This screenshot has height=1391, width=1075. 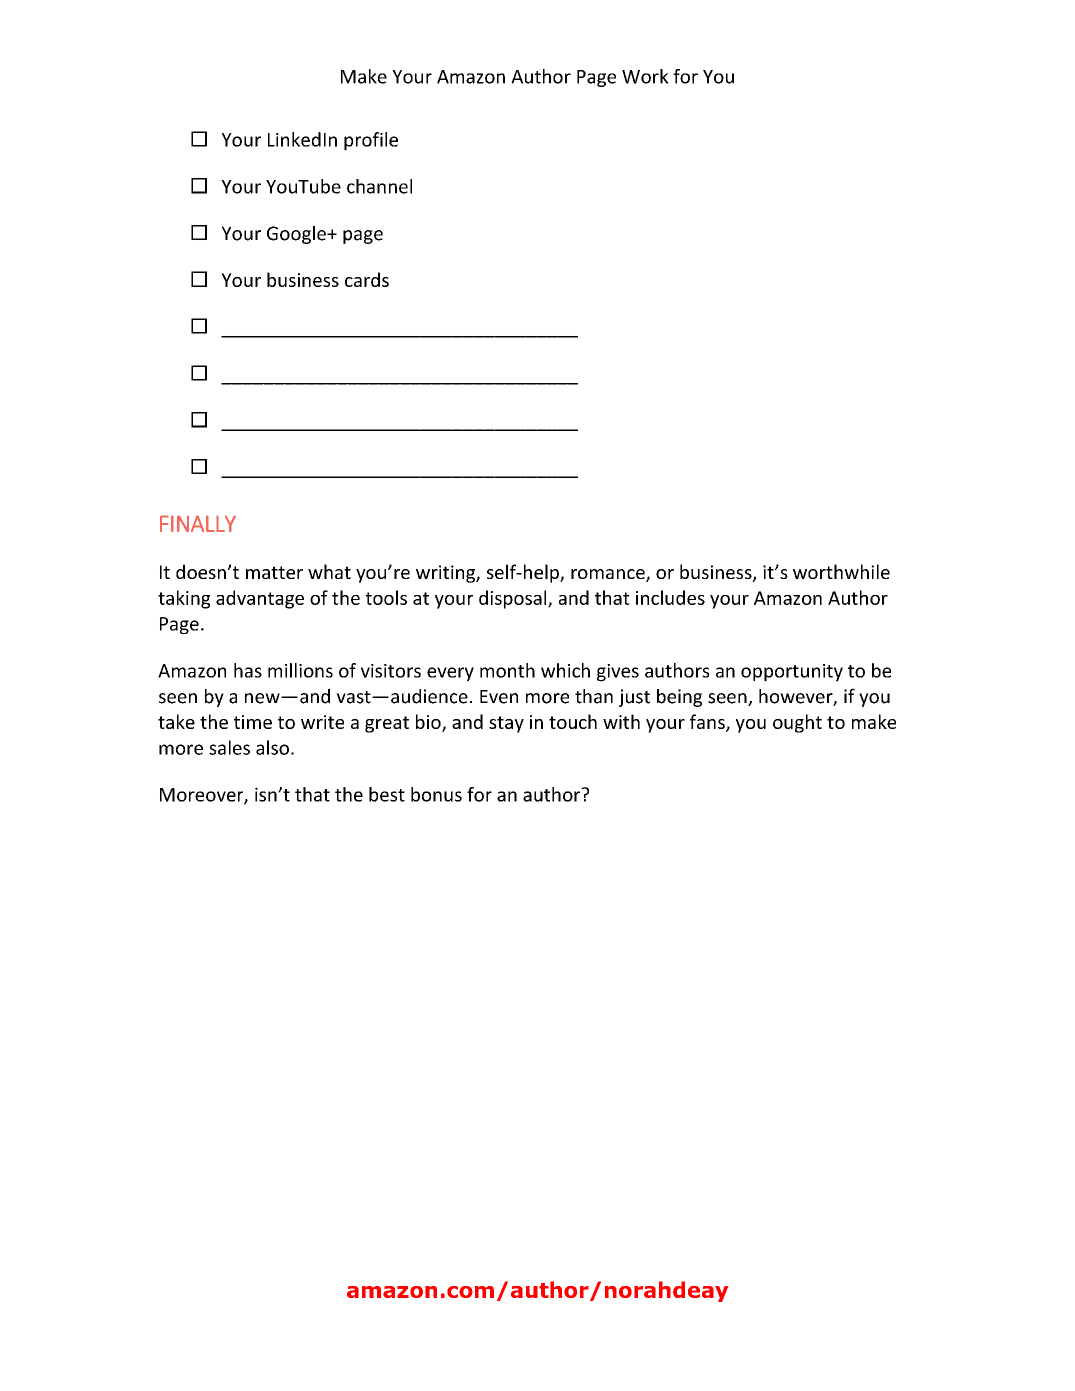 What do you see at coordinates (272, 747) in the screenshot?
I see `also` at bounding box center [272, 747].
